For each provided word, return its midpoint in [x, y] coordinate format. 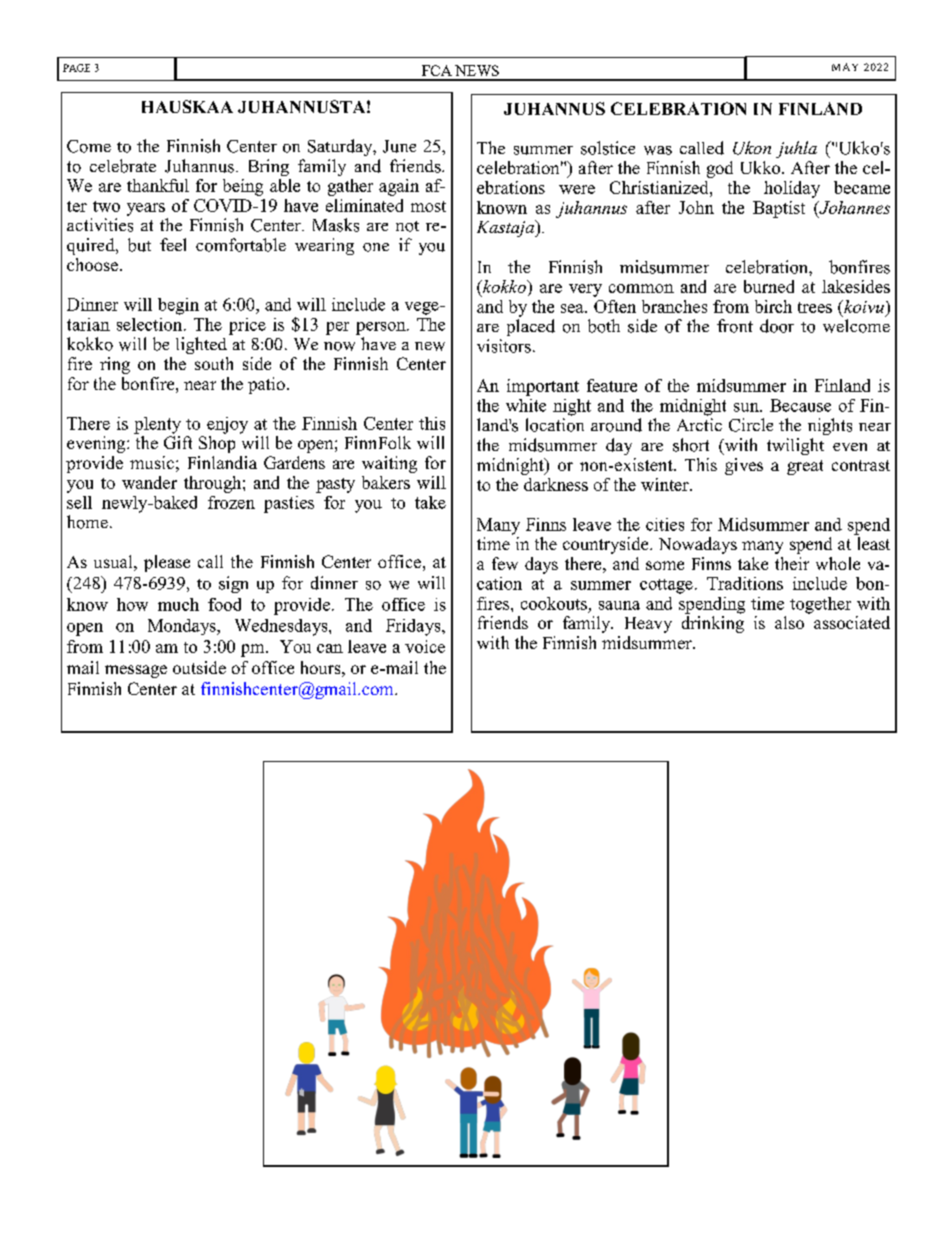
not [407, 226]
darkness [556, 484]
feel [173, 244]
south [214, 363]
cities [665, 524]
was [658, 150]
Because [800, 405]
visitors [504, 346]
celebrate [123, 166]
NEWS [477, 70]
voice [425, 646]
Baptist [779, 209]
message [136, 671]
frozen [231, 502]
